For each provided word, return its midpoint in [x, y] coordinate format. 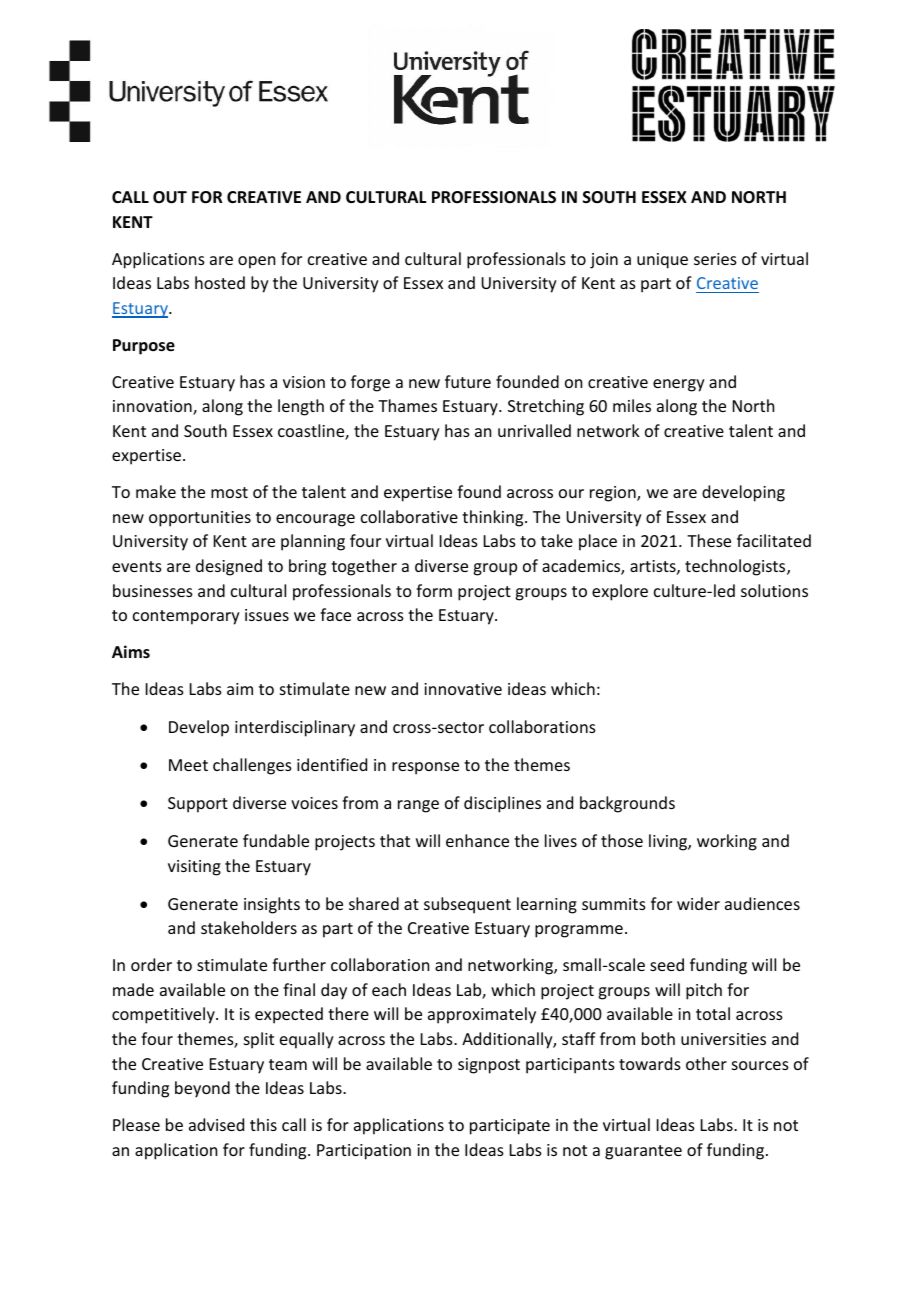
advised [216, 1124]
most [229, 492]
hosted [220, 282]
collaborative [409, 516]
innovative [463, 689]
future [468, 381]
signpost [489, 1066]
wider [698, 903]
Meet [188, 765]
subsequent [467, 905]
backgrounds [627, 804]
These [709, 540]
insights [272, 905]
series [715, 259]
